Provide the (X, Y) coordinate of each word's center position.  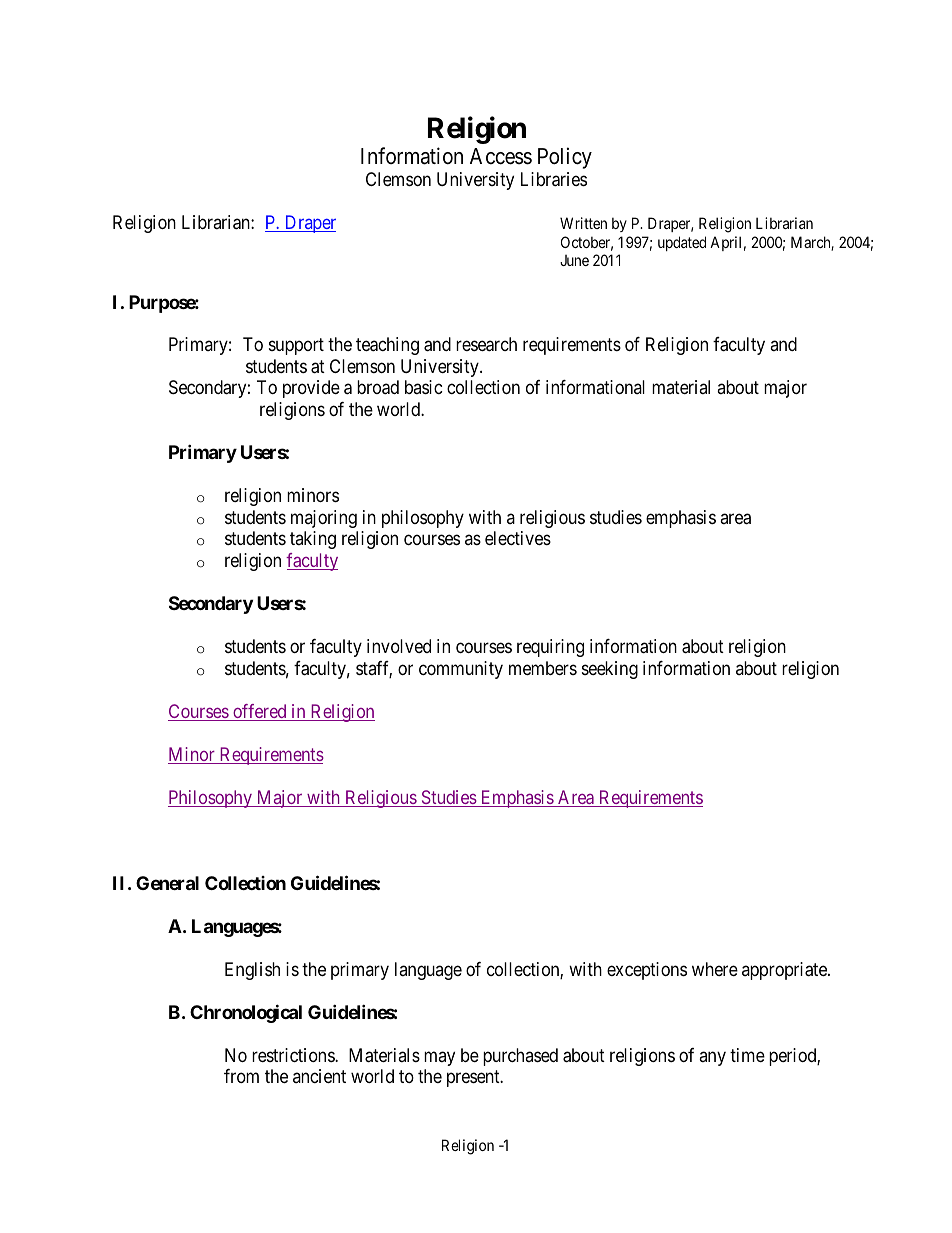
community (461, 670)
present (474, 1078)
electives (518, 538)
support (296, 347)
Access (501, 156)
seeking (610, 670)
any (712, 1058)
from (241, 1076)
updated (682, 243)
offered (260, 712)
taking (313, 540)
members (543, 668)
